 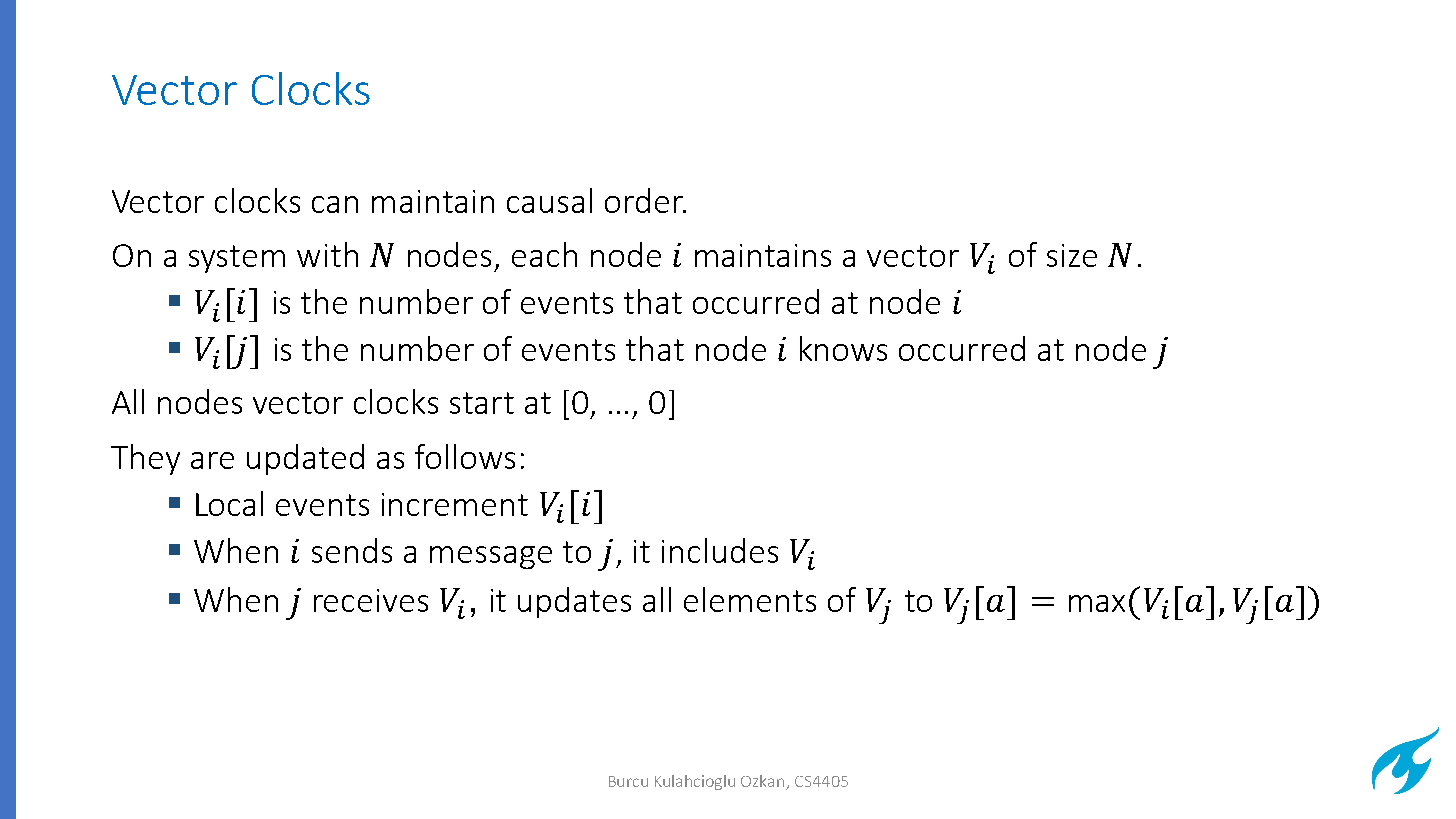 What do you see at coordinates (482, 403) in the screenshot?
I see `start` at bounding box center [482, 403].
